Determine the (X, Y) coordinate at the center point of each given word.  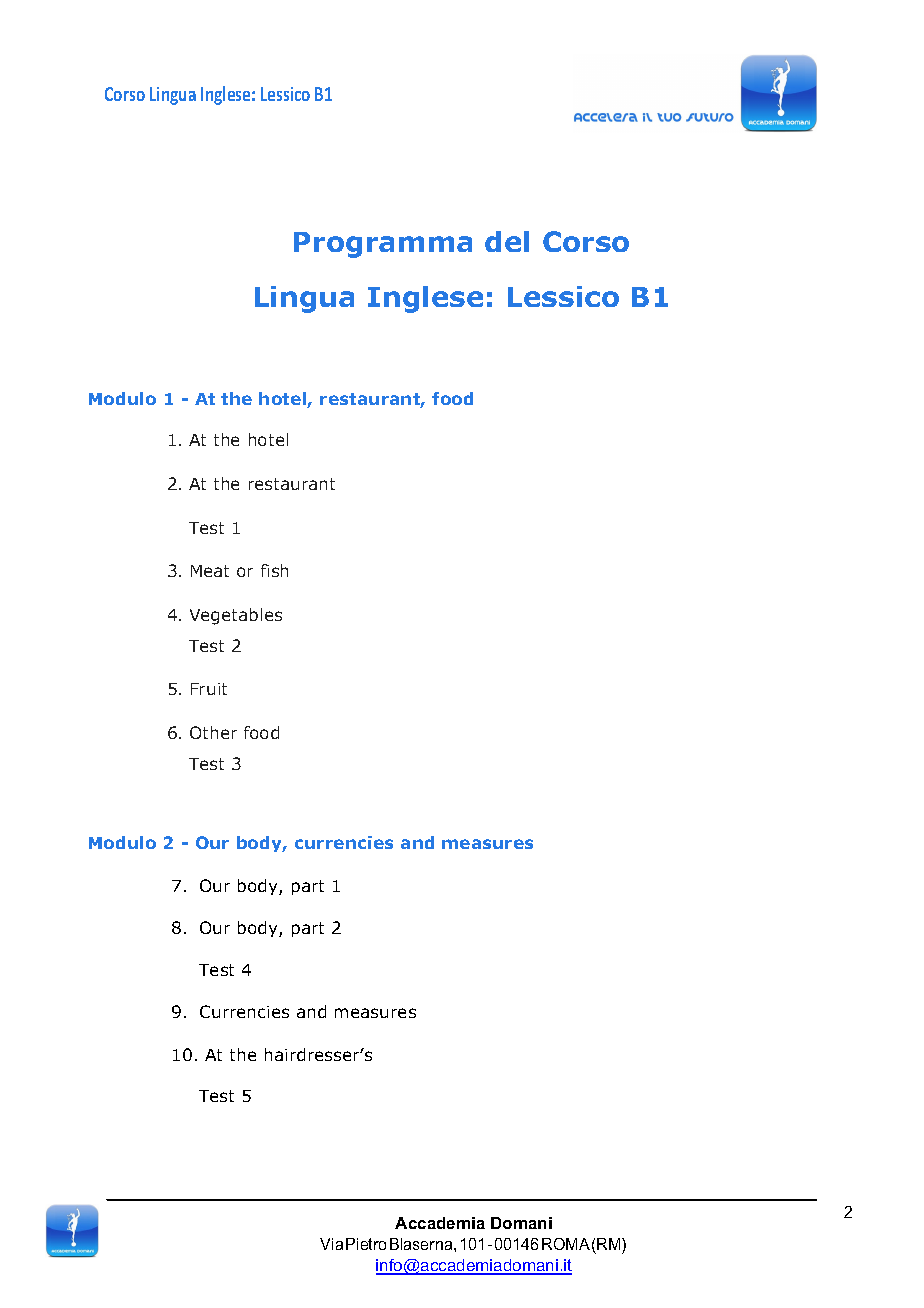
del (507, 241)
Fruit (209, 689)
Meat (210, 571)
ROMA (566, 1244)
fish (274, 570)
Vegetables (236, 616)
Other (213, 732)
